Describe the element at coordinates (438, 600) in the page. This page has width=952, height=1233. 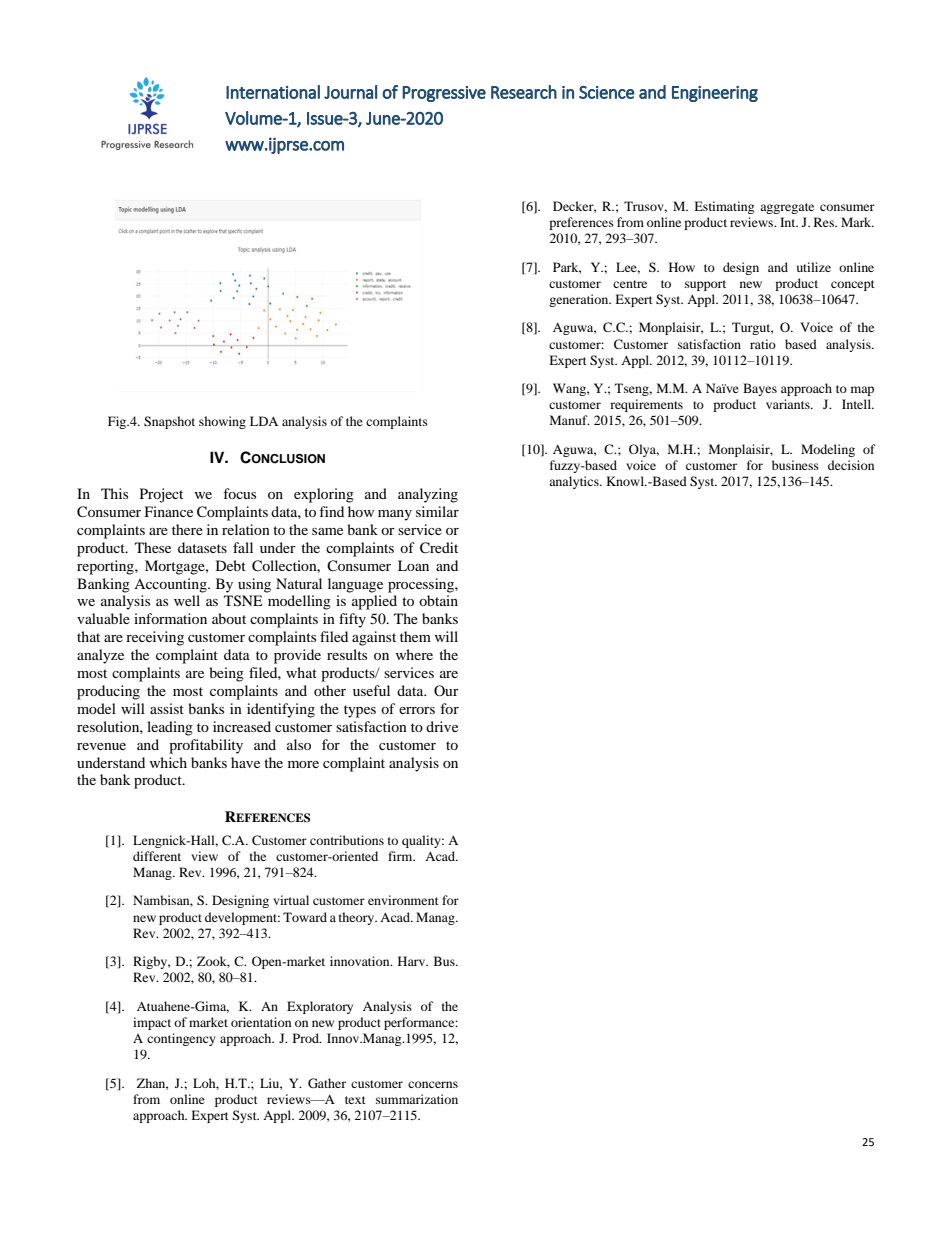
I see `obtain` at that location.
